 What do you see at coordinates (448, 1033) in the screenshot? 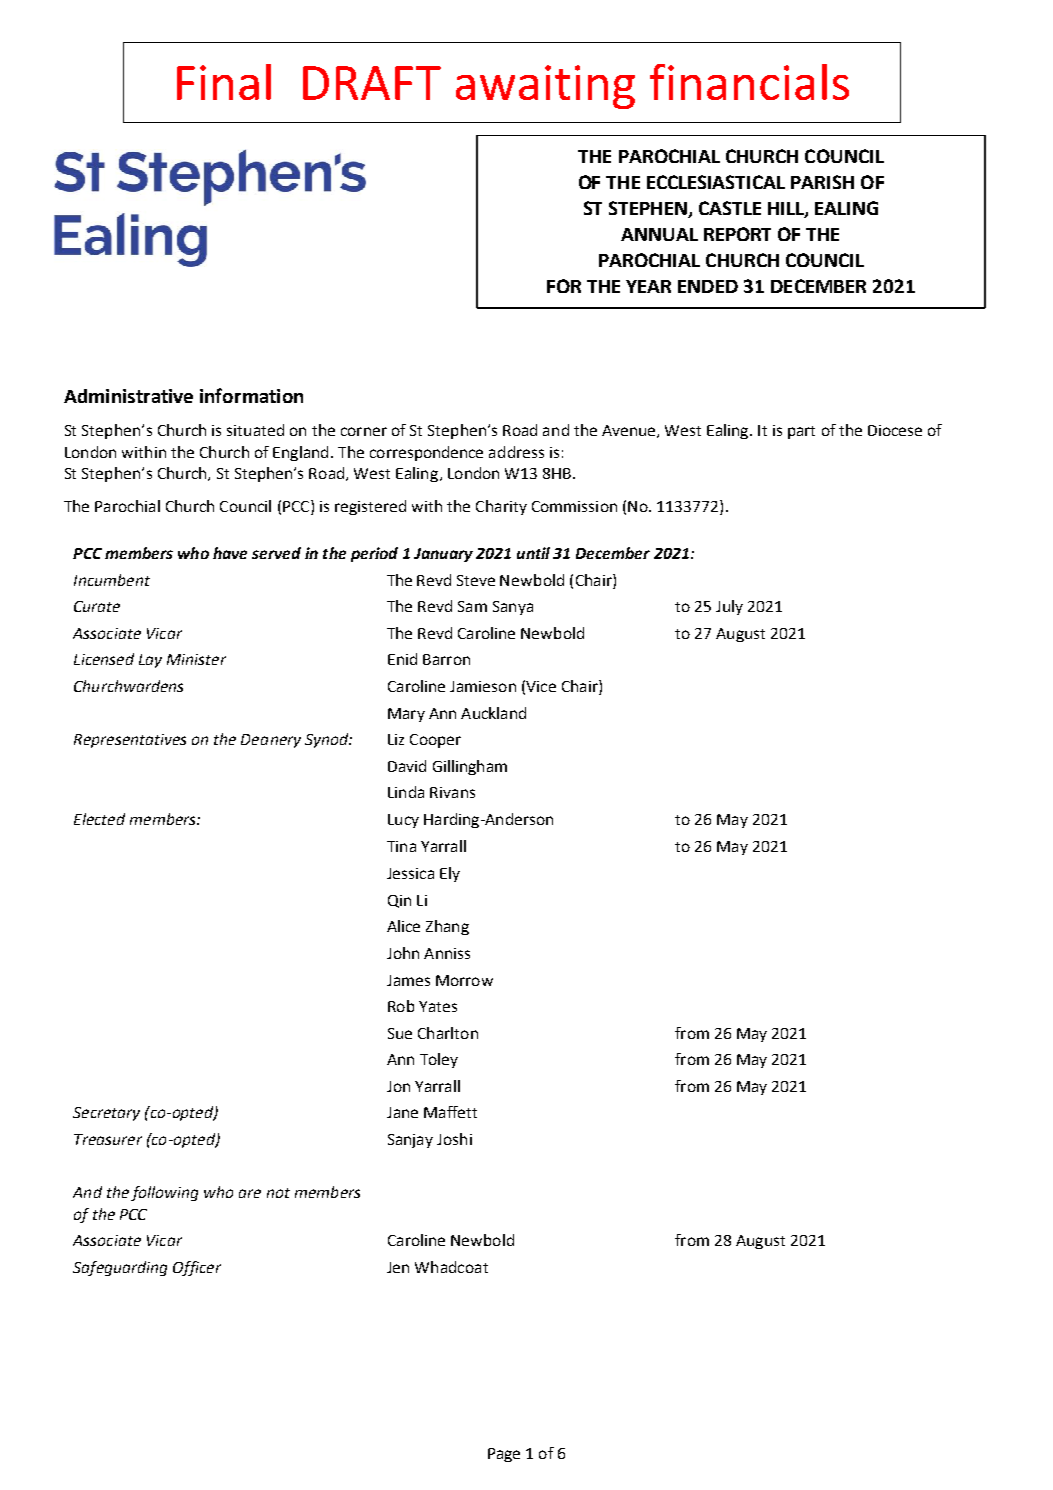
I see `Charlton` at bounding box center [448, 1033].
